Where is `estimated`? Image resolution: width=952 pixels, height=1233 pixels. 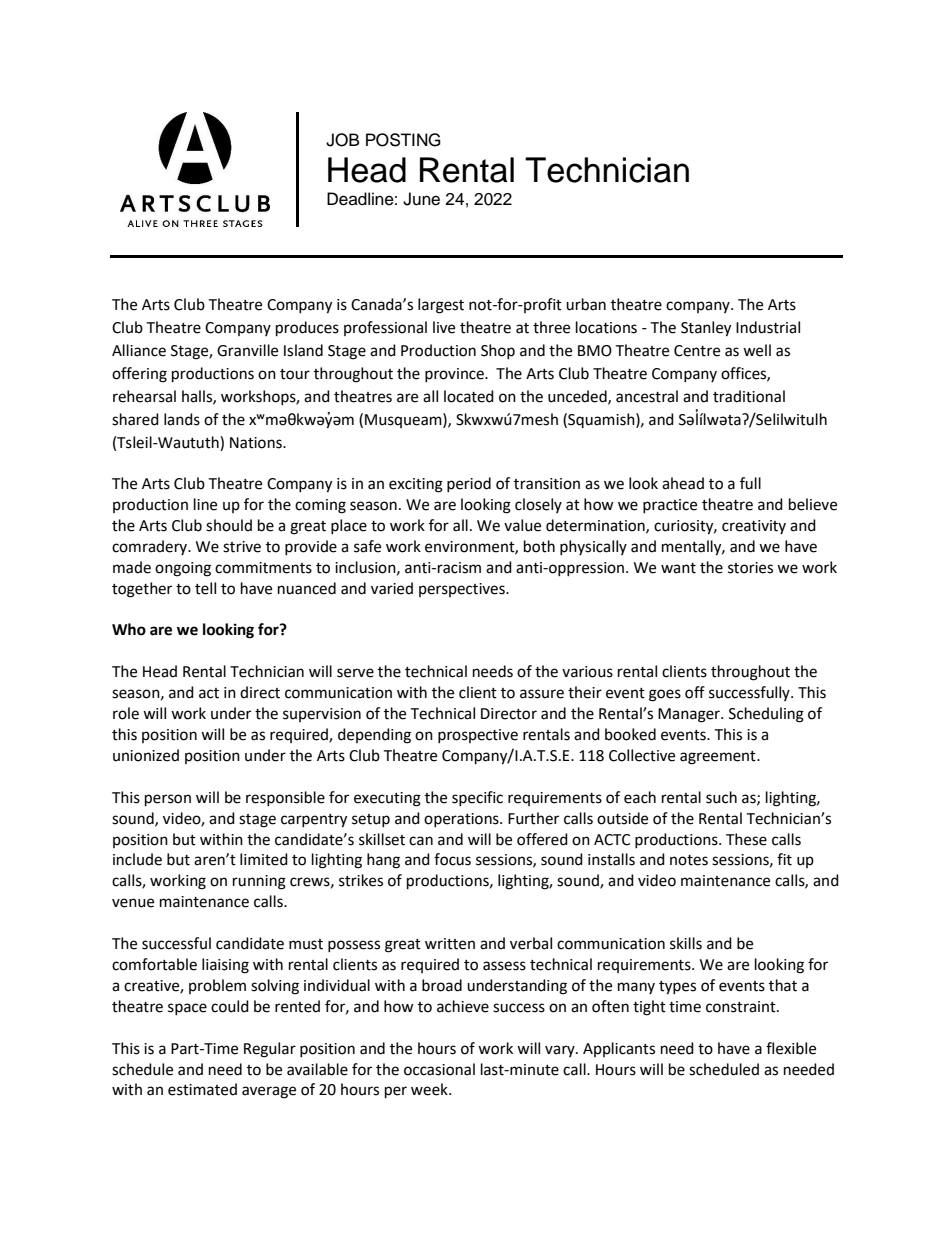 estimated is located at coordinates (202, 1089).
